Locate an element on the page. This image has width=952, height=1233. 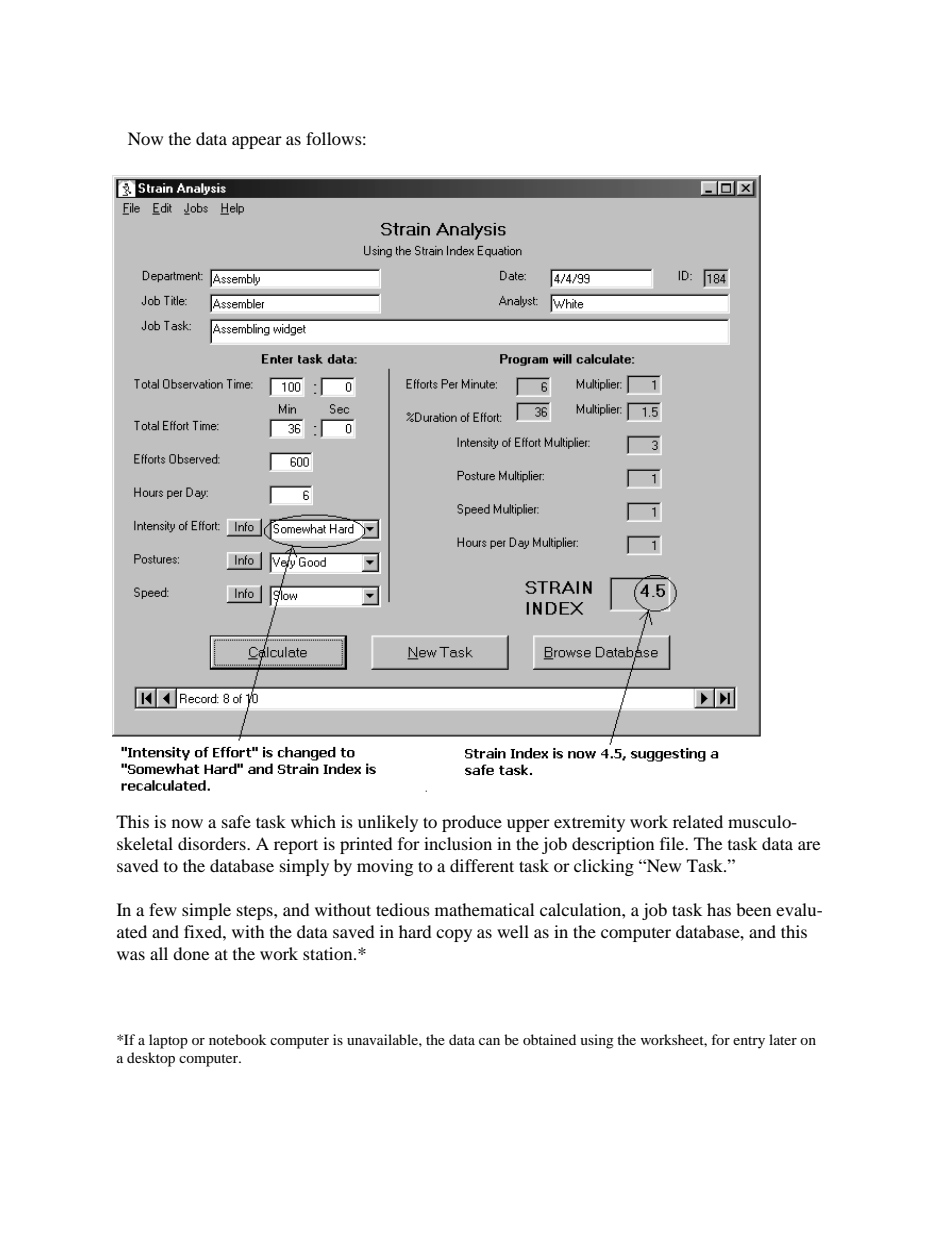
different is located at coordinates (482, 865).
